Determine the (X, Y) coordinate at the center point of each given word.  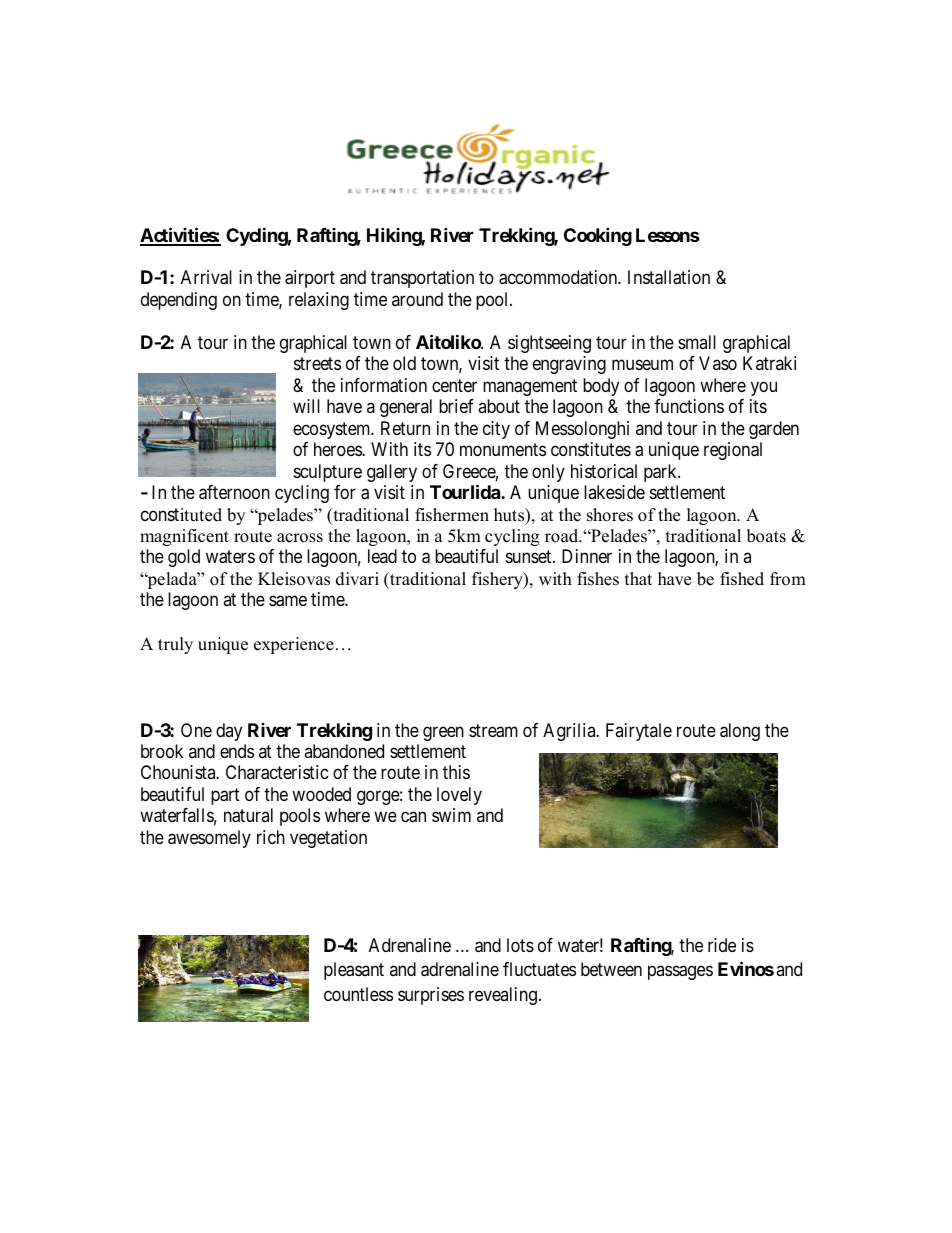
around (417, 299)
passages (680, 973)
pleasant (354, 971)
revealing (503, 996)
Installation (669, 277)
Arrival (206, 277)
